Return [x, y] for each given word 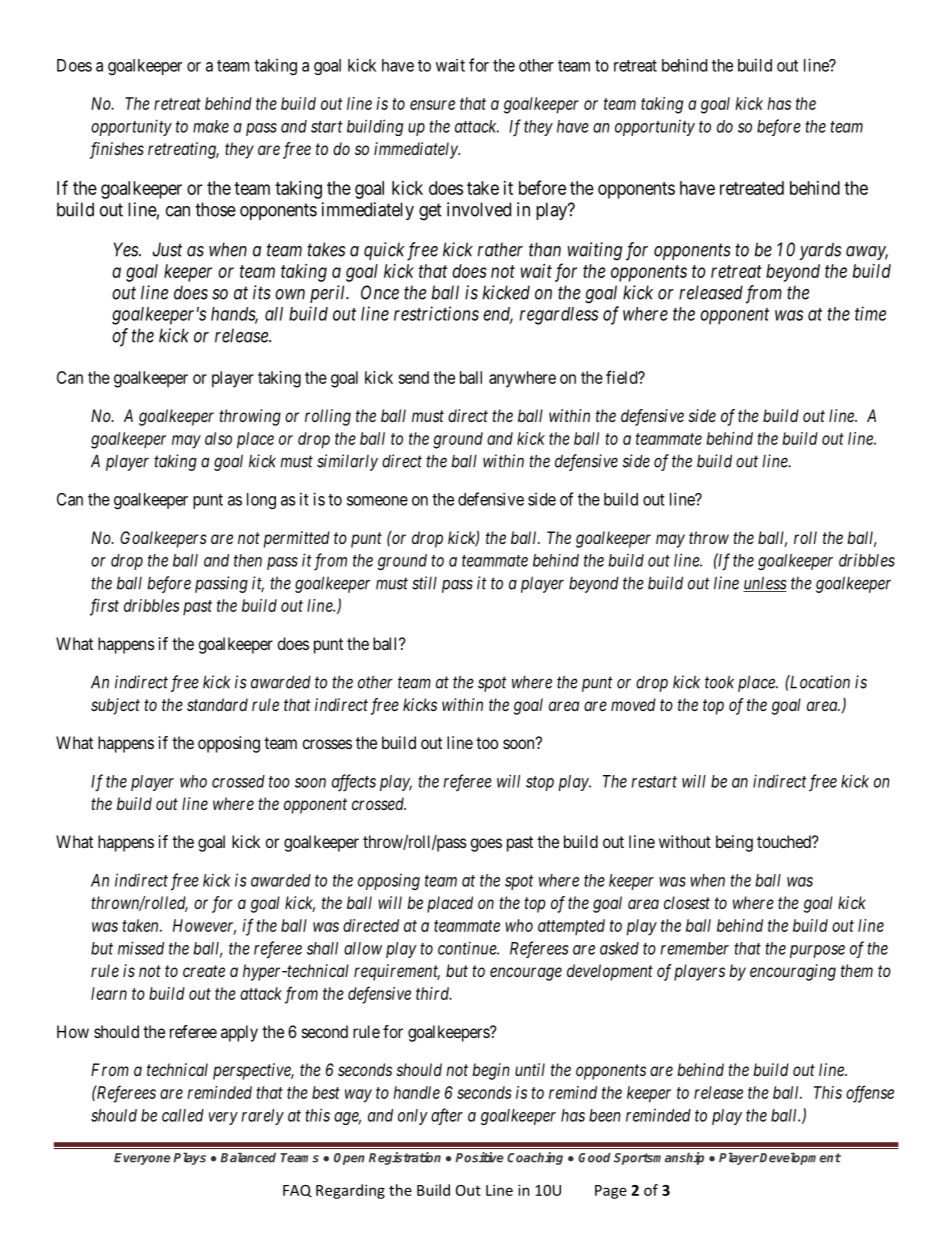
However [204, 926]
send [413, 377]
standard [217, 704]
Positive [479, 1157]
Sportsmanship [659, 1158]
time [870, 313]
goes [486, 845]
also [218, 438]
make [211, 126]
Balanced [248, 1157]
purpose [817, 951]
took [719, 682]
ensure [432, 105]
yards [820, 251]
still [424, 583]
